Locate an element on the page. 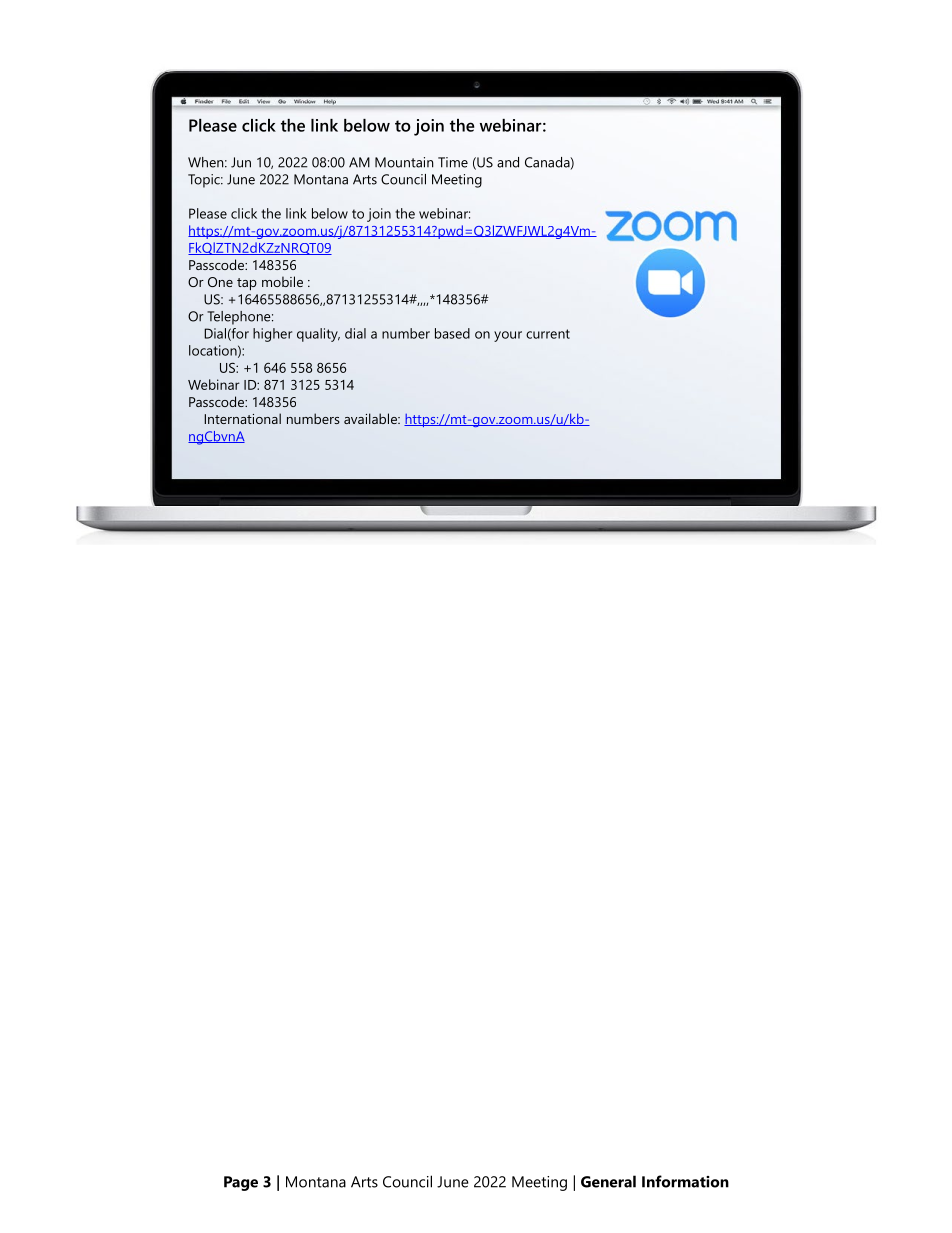 This document has width=952, height=1233. Page is located at coordinates (241, 1183).
